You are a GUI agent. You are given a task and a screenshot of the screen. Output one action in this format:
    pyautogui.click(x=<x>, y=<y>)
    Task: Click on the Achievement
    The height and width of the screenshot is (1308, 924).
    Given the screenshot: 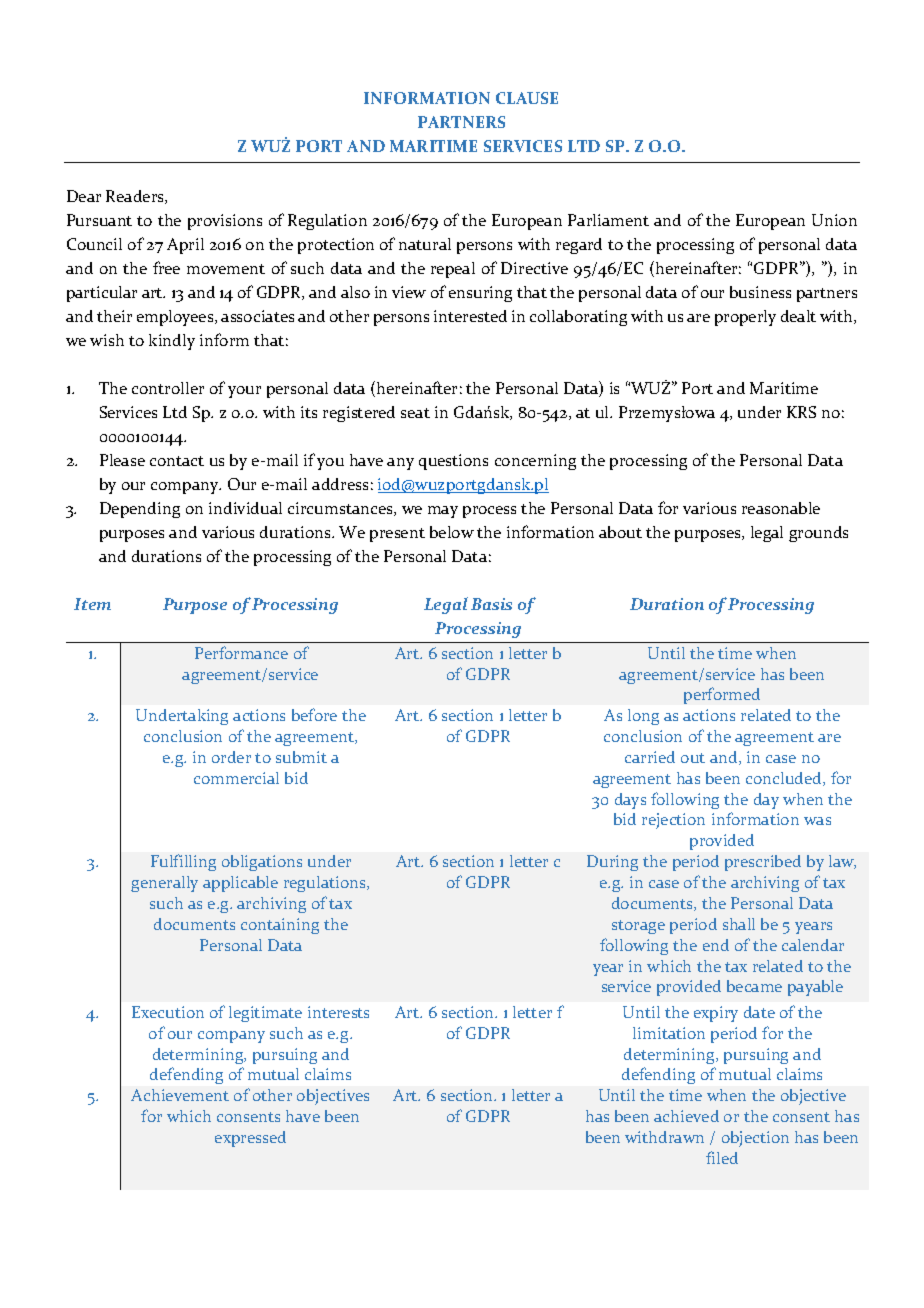 What is the action you would take?
    pyautogui.click(x=180, y=1095)
